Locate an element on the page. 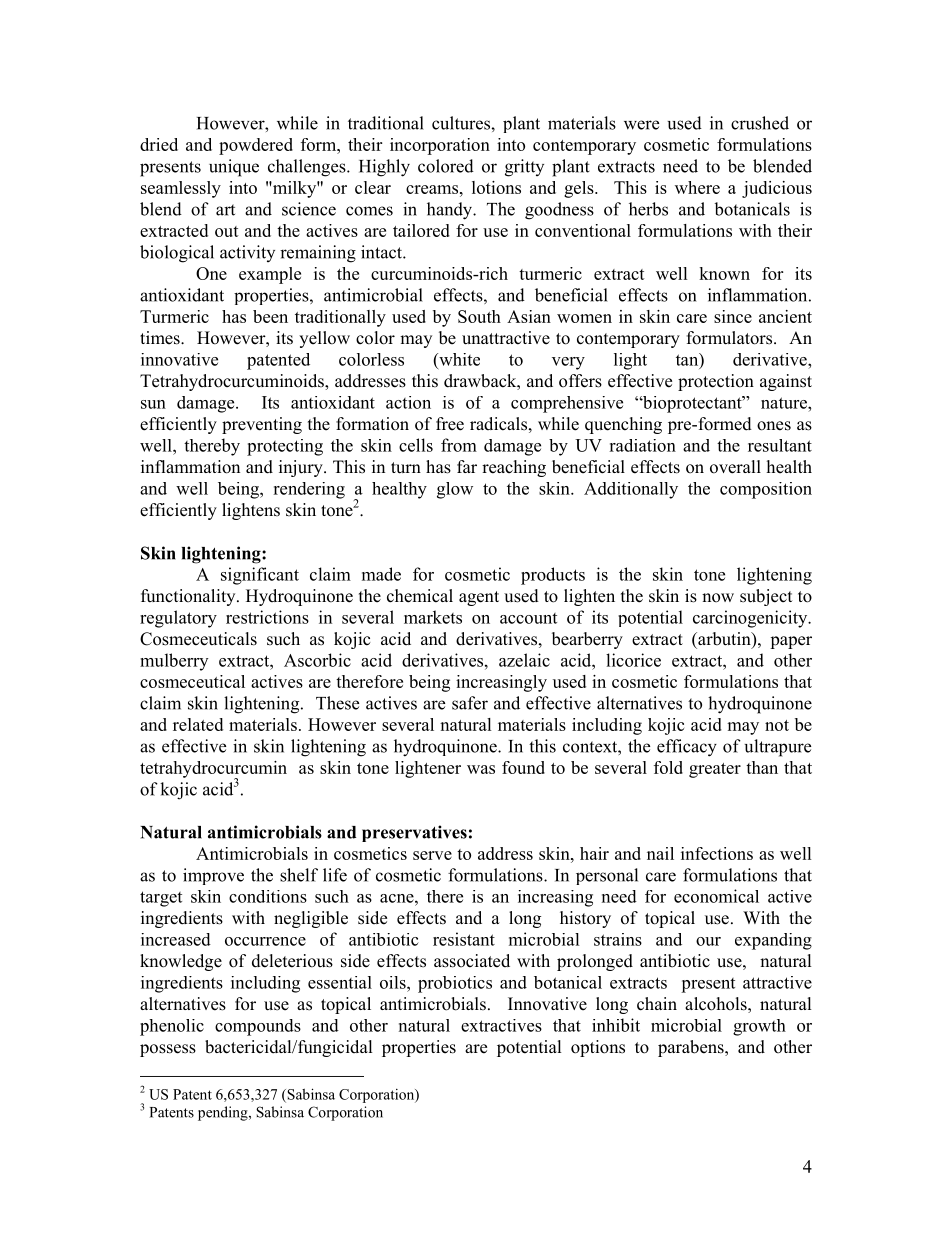  safer is located at coordinates (470, 703).
